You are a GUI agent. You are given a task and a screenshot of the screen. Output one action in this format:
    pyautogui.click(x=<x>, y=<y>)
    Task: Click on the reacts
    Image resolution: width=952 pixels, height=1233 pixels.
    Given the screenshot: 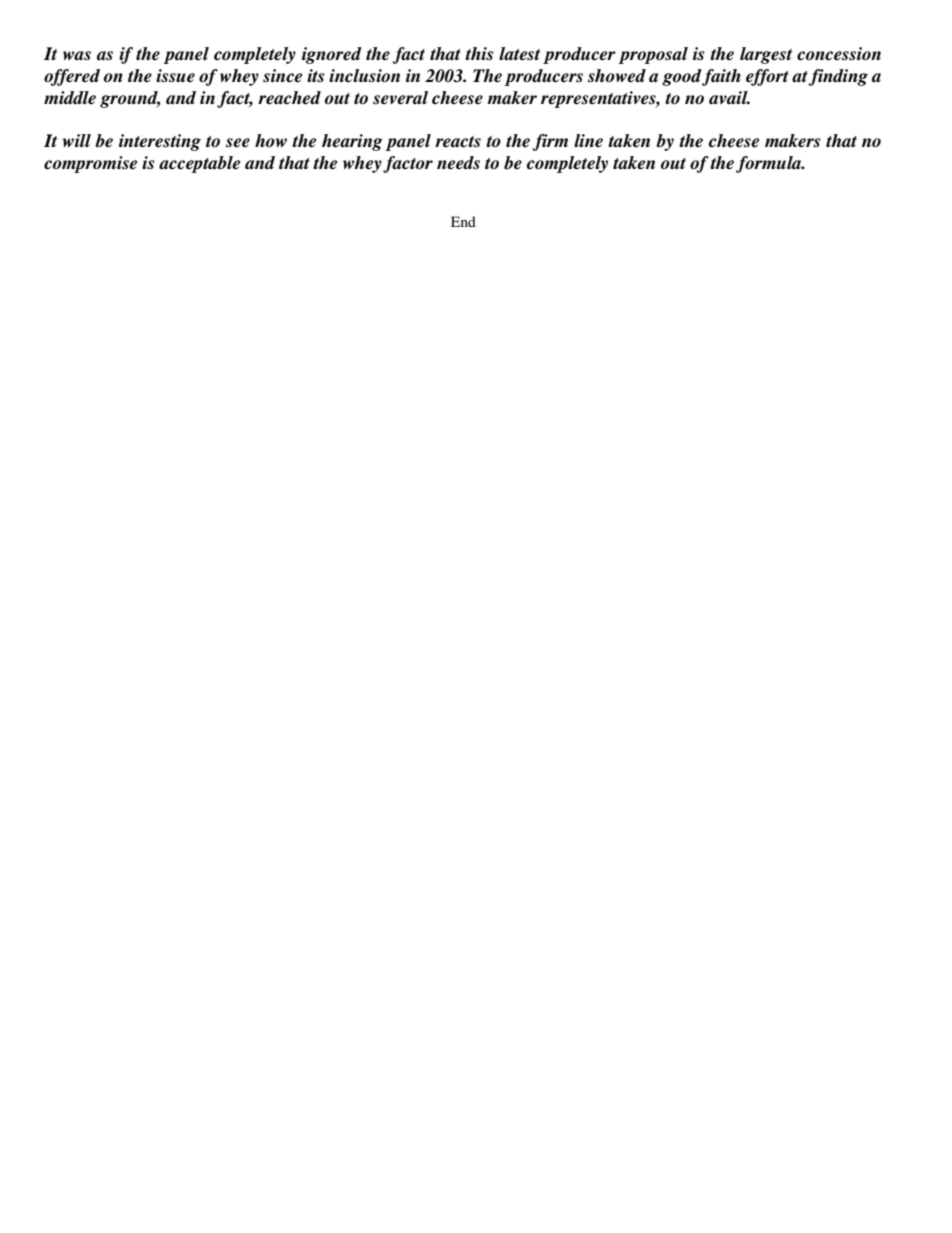 What is the action you would take?
    pyautogui.click(x=458, y=142)
